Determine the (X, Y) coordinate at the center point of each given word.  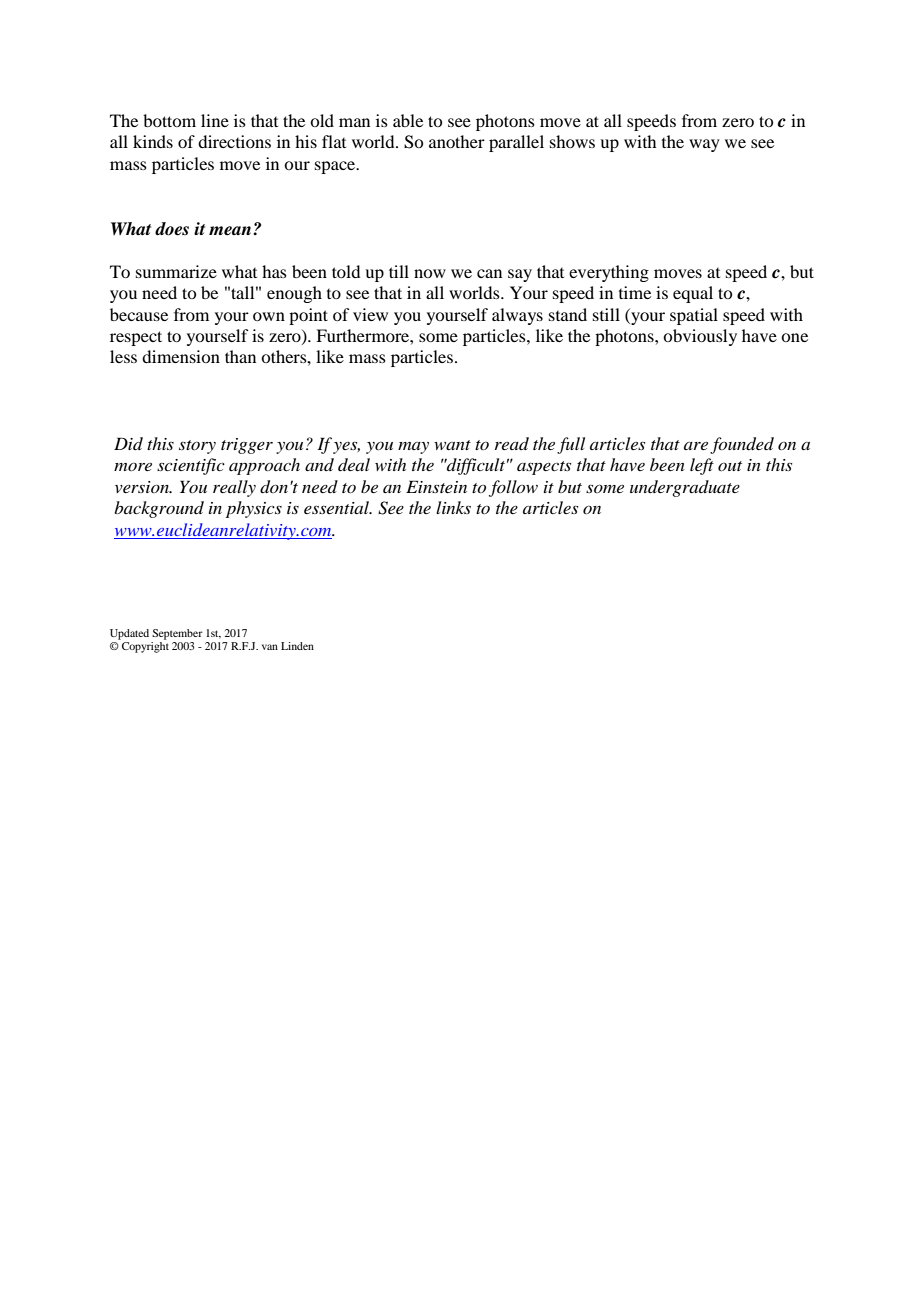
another (457, 141)
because (139, 314)
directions (234, 141)
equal (693, 294)
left (702, 466)
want (452, 445)
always (517, 316)
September (177, 634)
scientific (191, 466)
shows (572, 141)
